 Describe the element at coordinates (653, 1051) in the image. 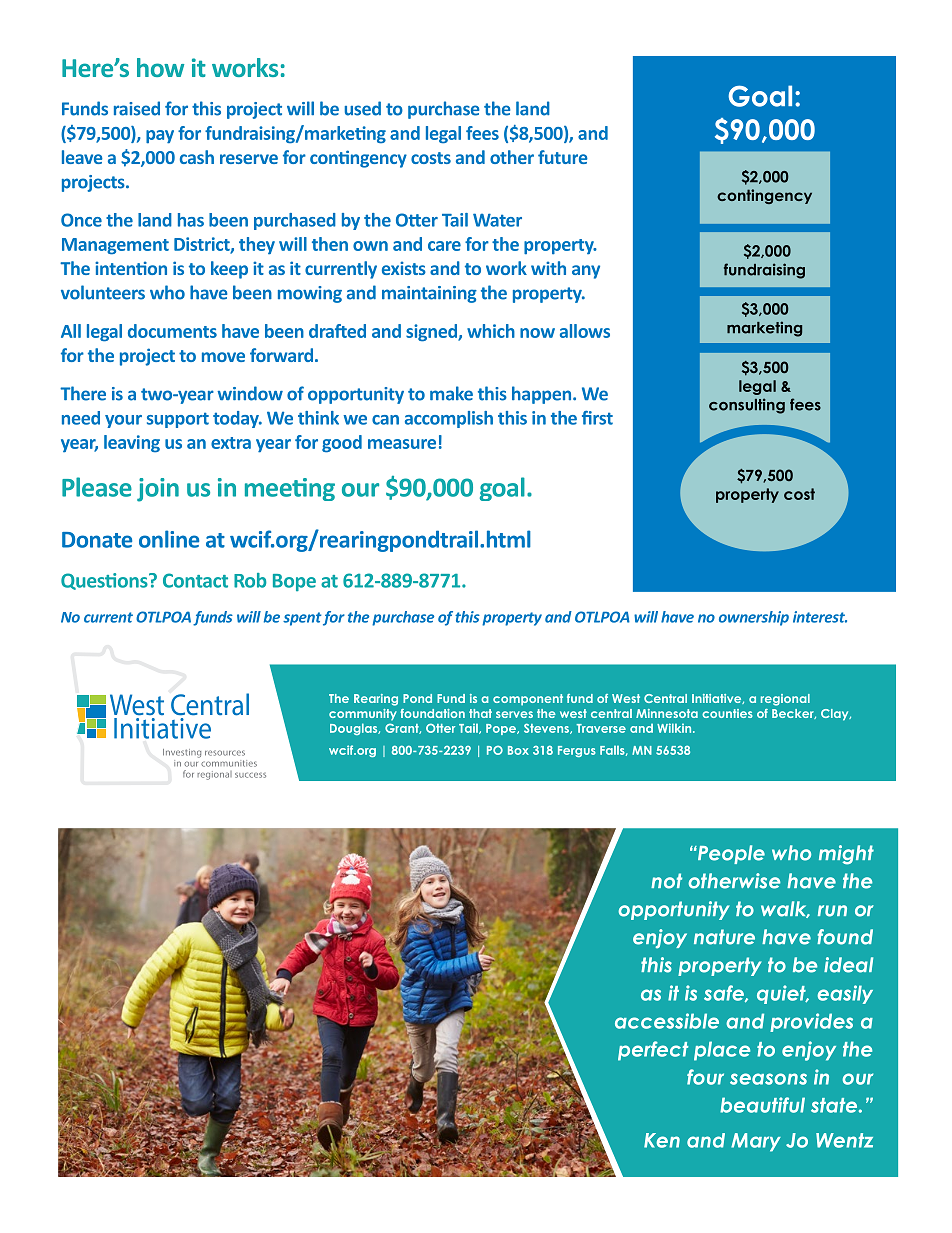

I see `perfect` at that location.
